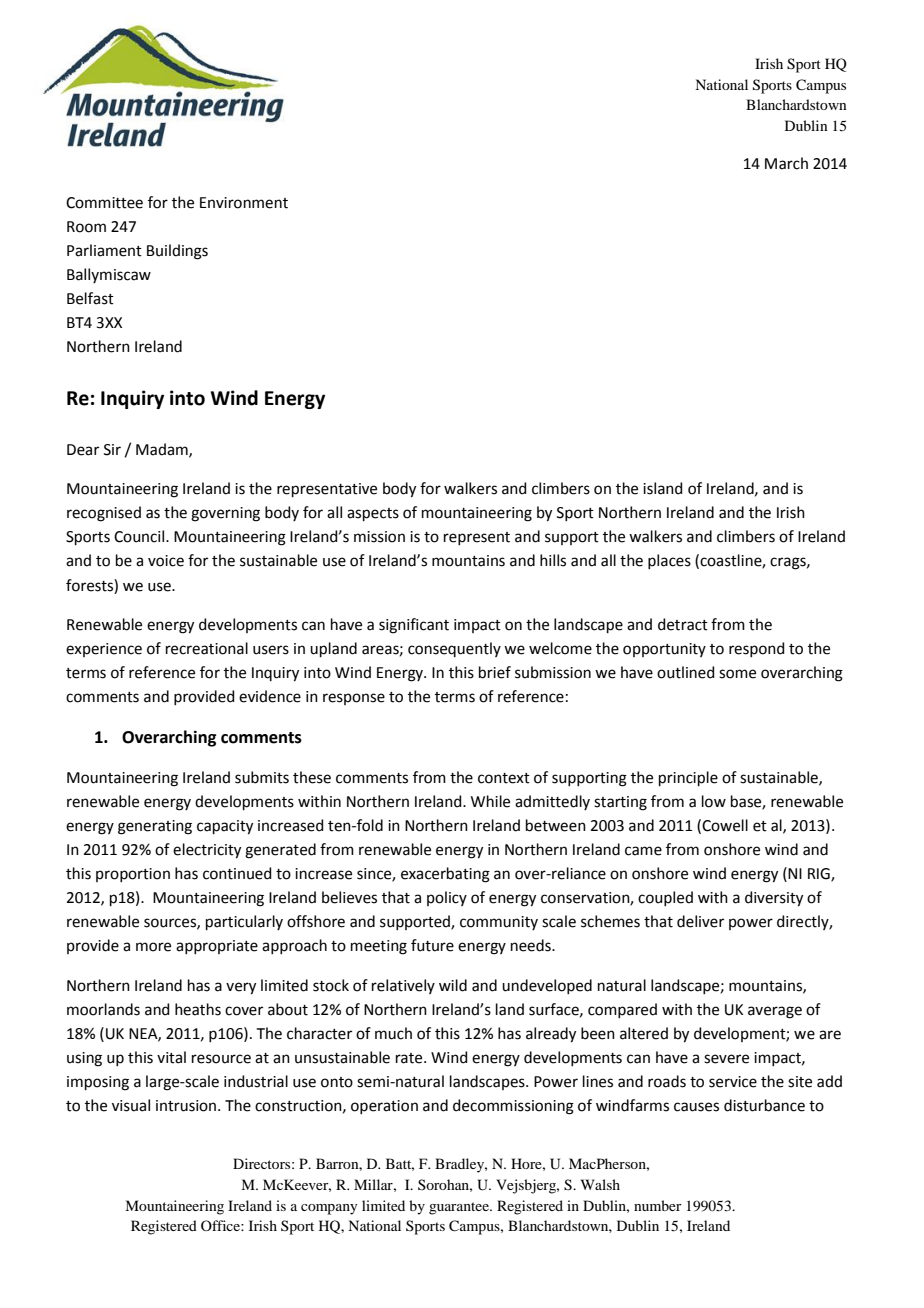  I want to click on intrusion, so click(186, 1106).
